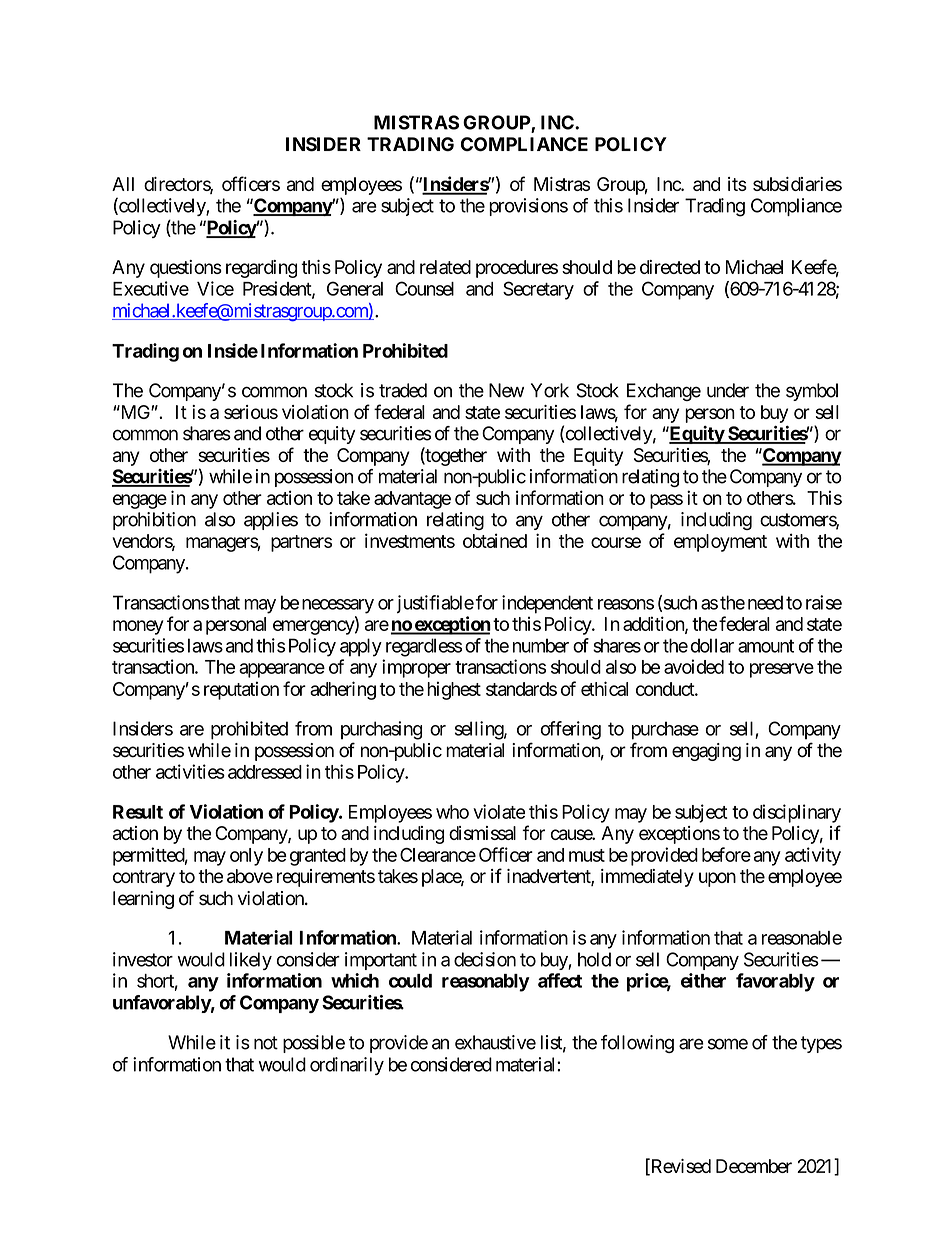 This screenshot has height=1233, width=952. Describe the element at coordinates (266, 1043) in the screenshot. I see `not` at that location.
